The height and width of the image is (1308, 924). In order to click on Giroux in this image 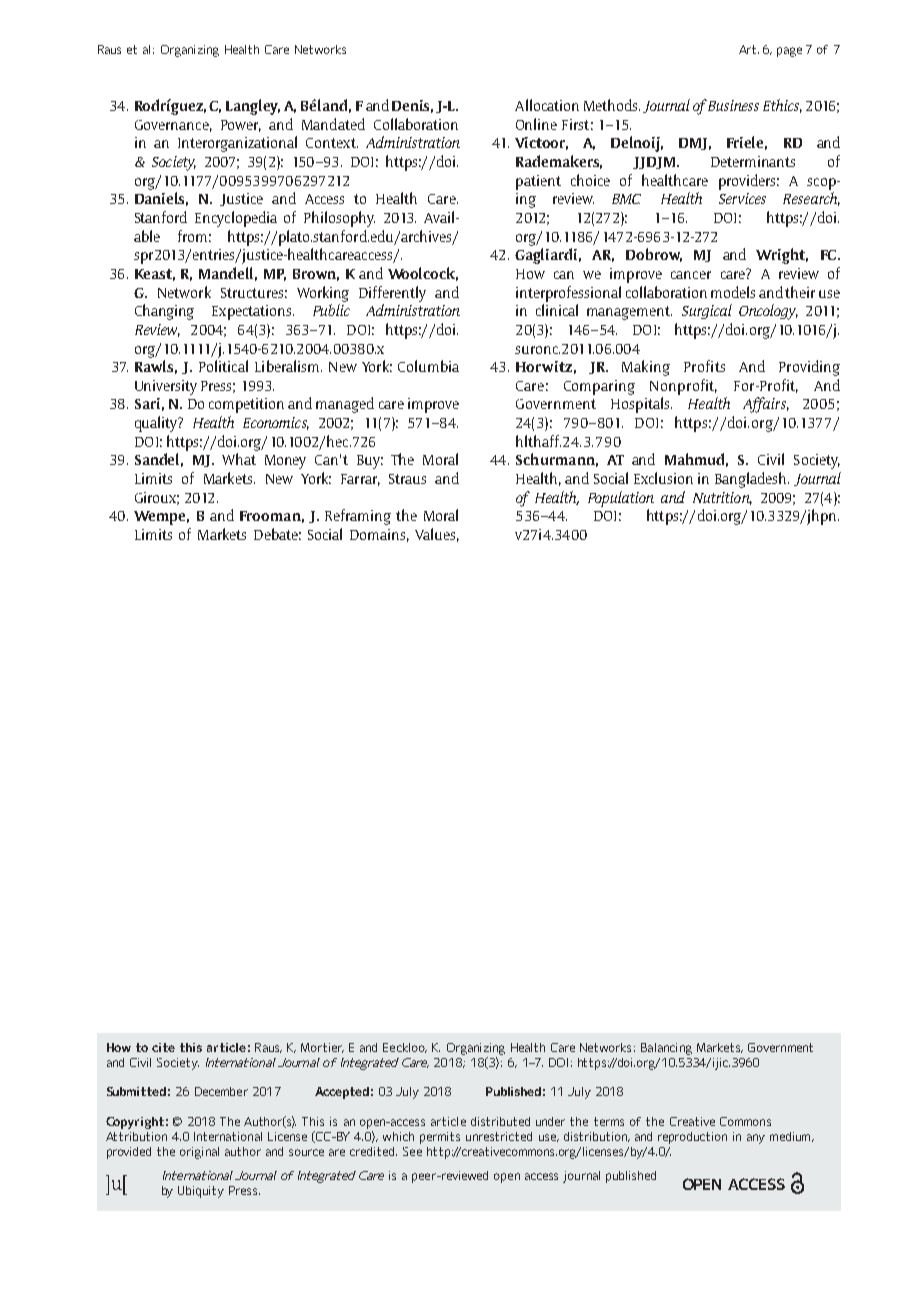, I will do `click(157, 498)`.
